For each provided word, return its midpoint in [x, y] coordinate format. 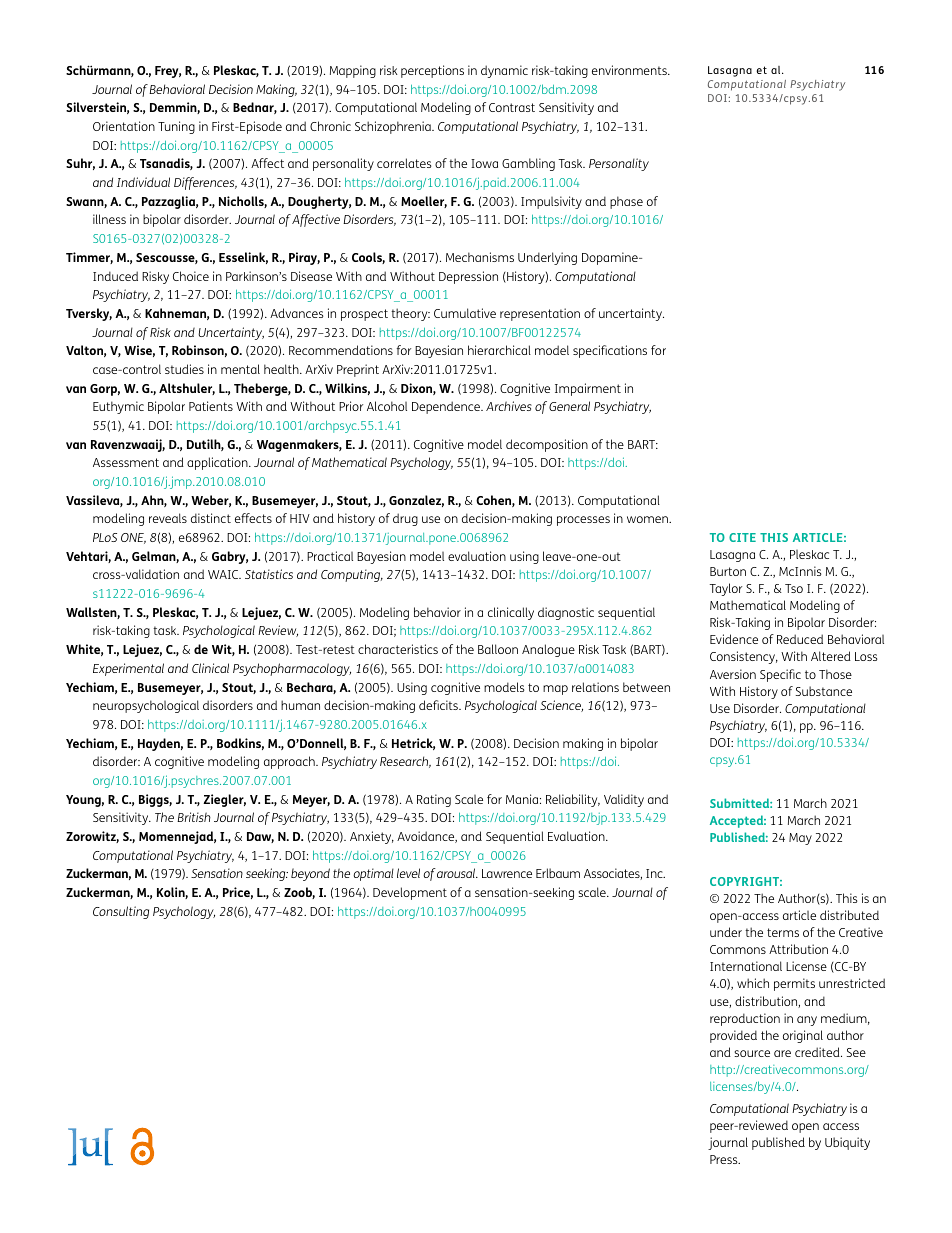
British [194, 817]
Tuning [176, 127]
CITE [742, 537]
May [800, 839]
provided [733, 1036]
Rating [434, 800]
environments [630, 70]
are [782, 1053]
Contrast [512, 107]
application [218, 463]
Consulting [121, 912]
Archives [509, 406]
